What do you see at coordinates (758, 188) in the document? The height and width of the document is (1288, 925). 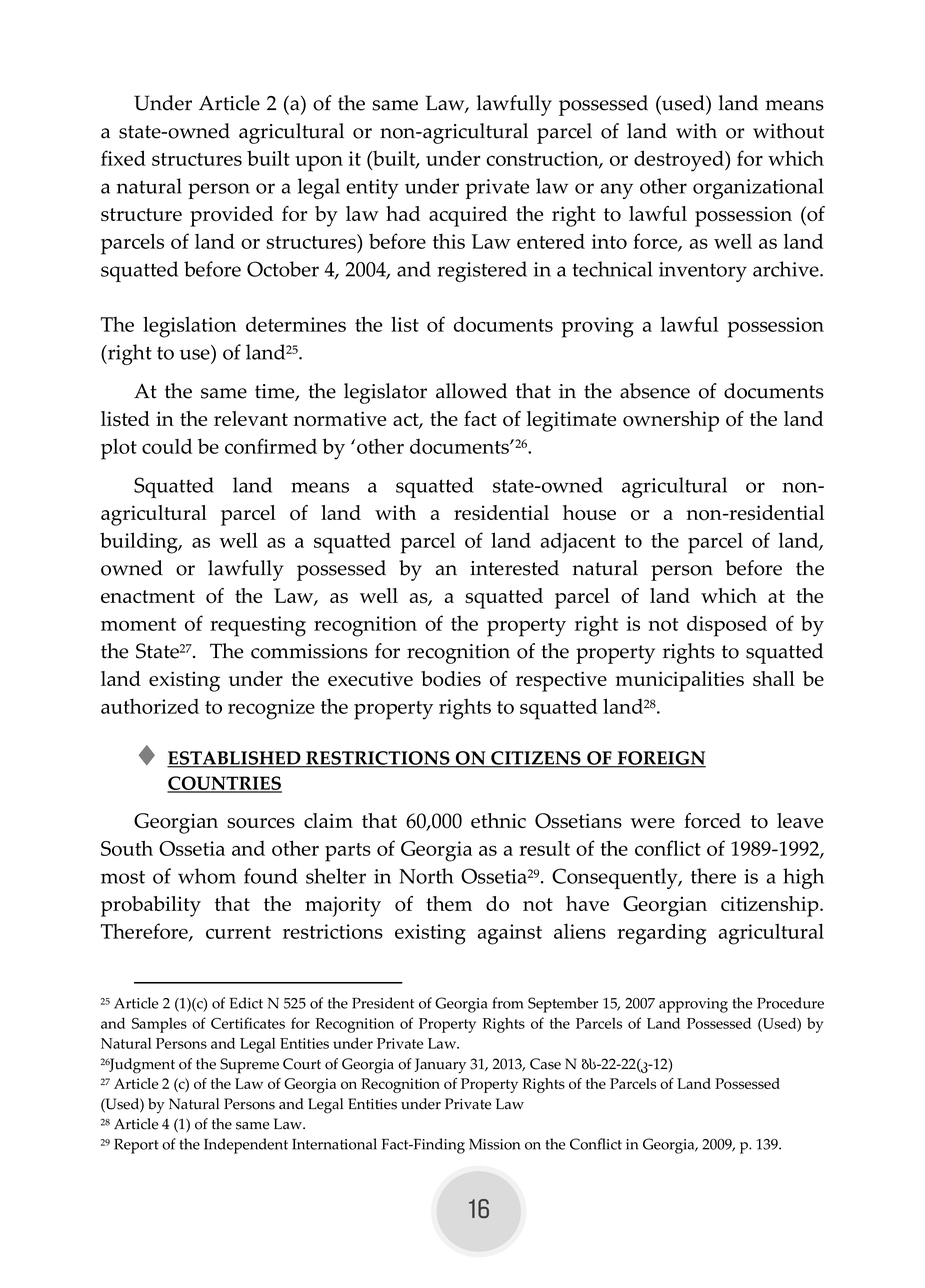 I see `organizational` at bounding box center [758, 188].
